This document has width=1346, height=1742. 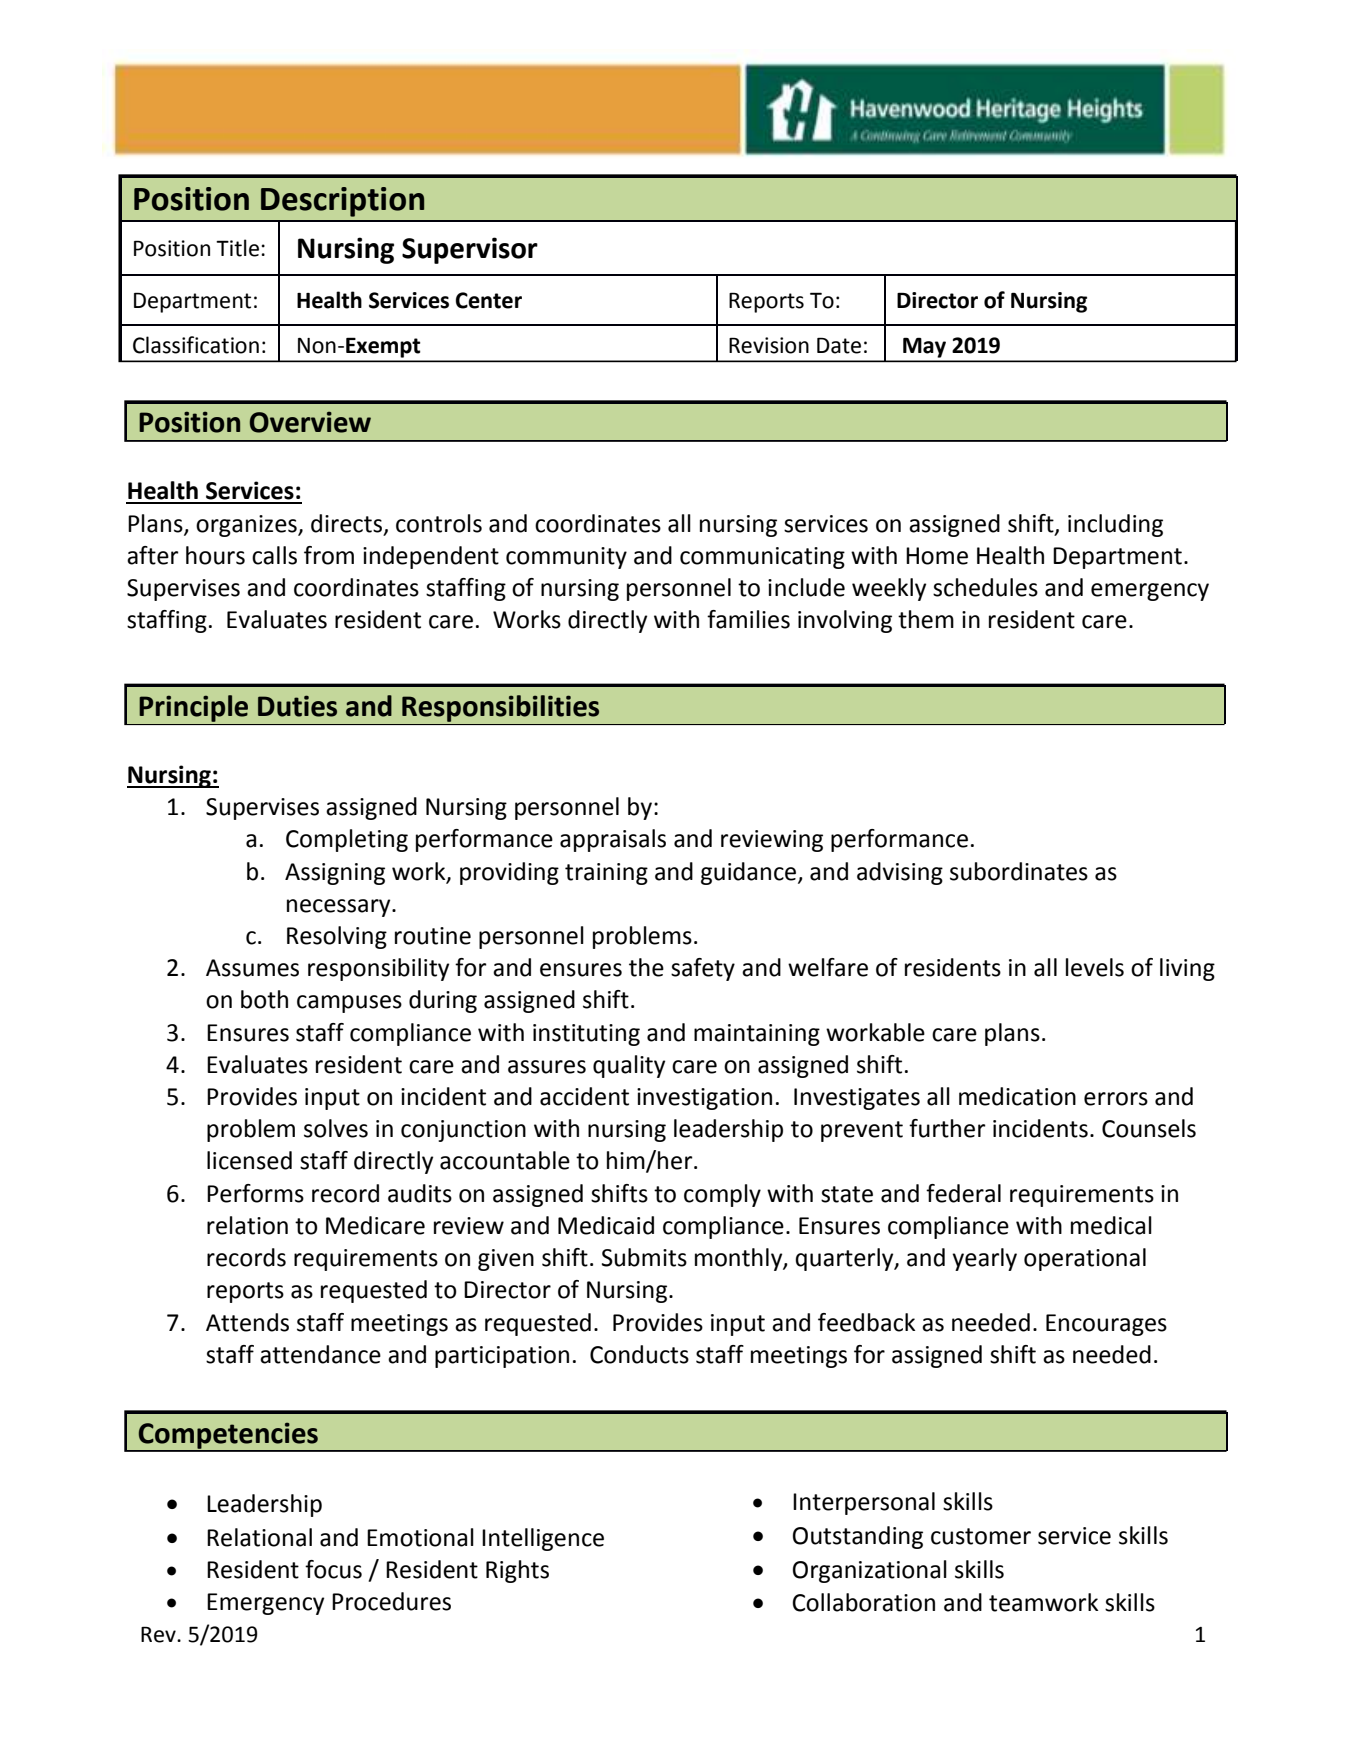 I want to click on Title, so click(x=237, y=248).
